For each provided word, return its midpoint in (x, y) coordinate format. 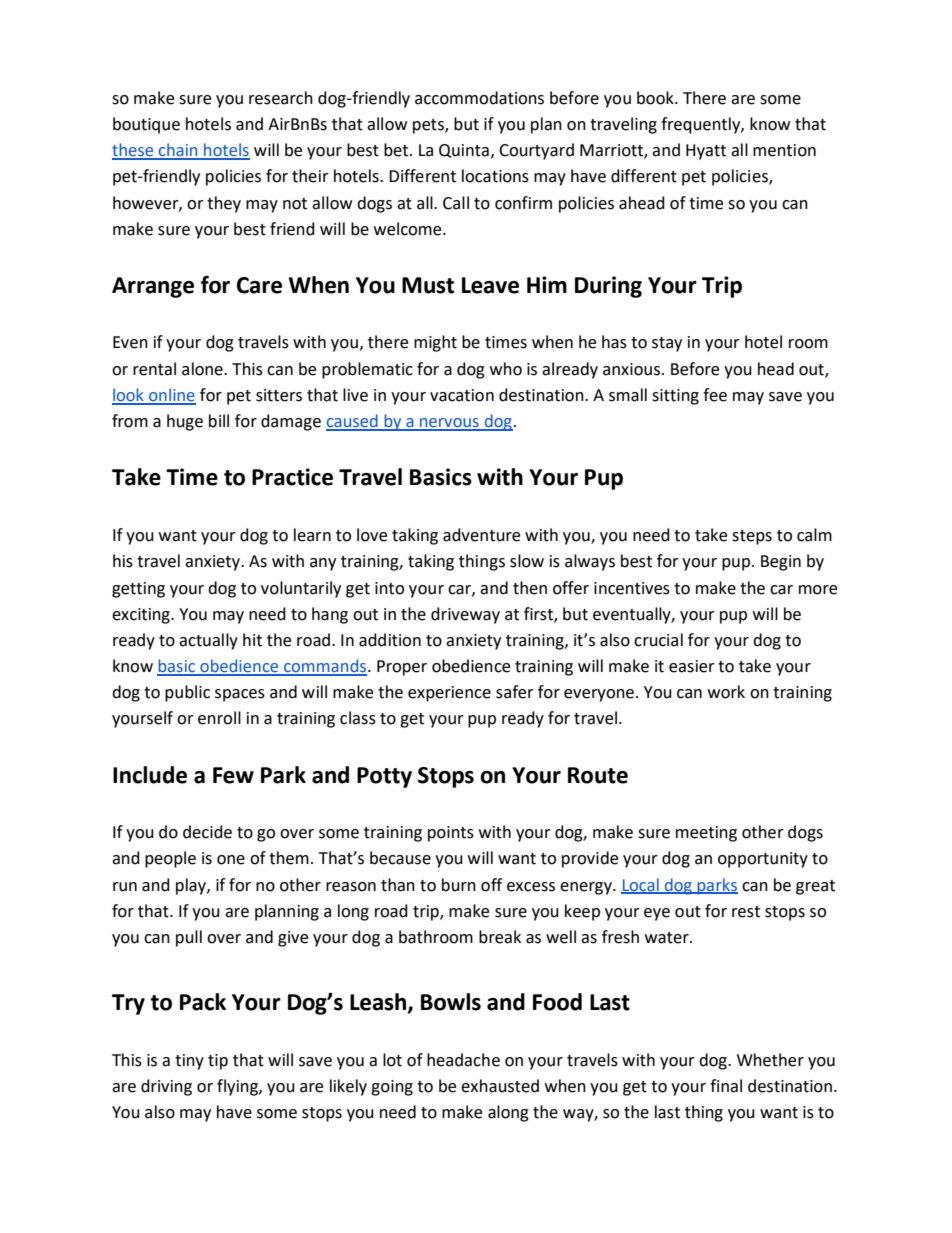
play (192, 886)
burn (459, 885)
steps (752, 537)
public (187, 693)
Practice (292, 477)
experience (449, 694)
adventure (481, 535)
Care (259, 285)
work (726, 692)
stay (667, 344)
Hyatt (706, 152)
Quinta (464, 151)
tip (218, 1062)
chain (178, 151)
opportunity (763, 860)
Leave (490, 285)
